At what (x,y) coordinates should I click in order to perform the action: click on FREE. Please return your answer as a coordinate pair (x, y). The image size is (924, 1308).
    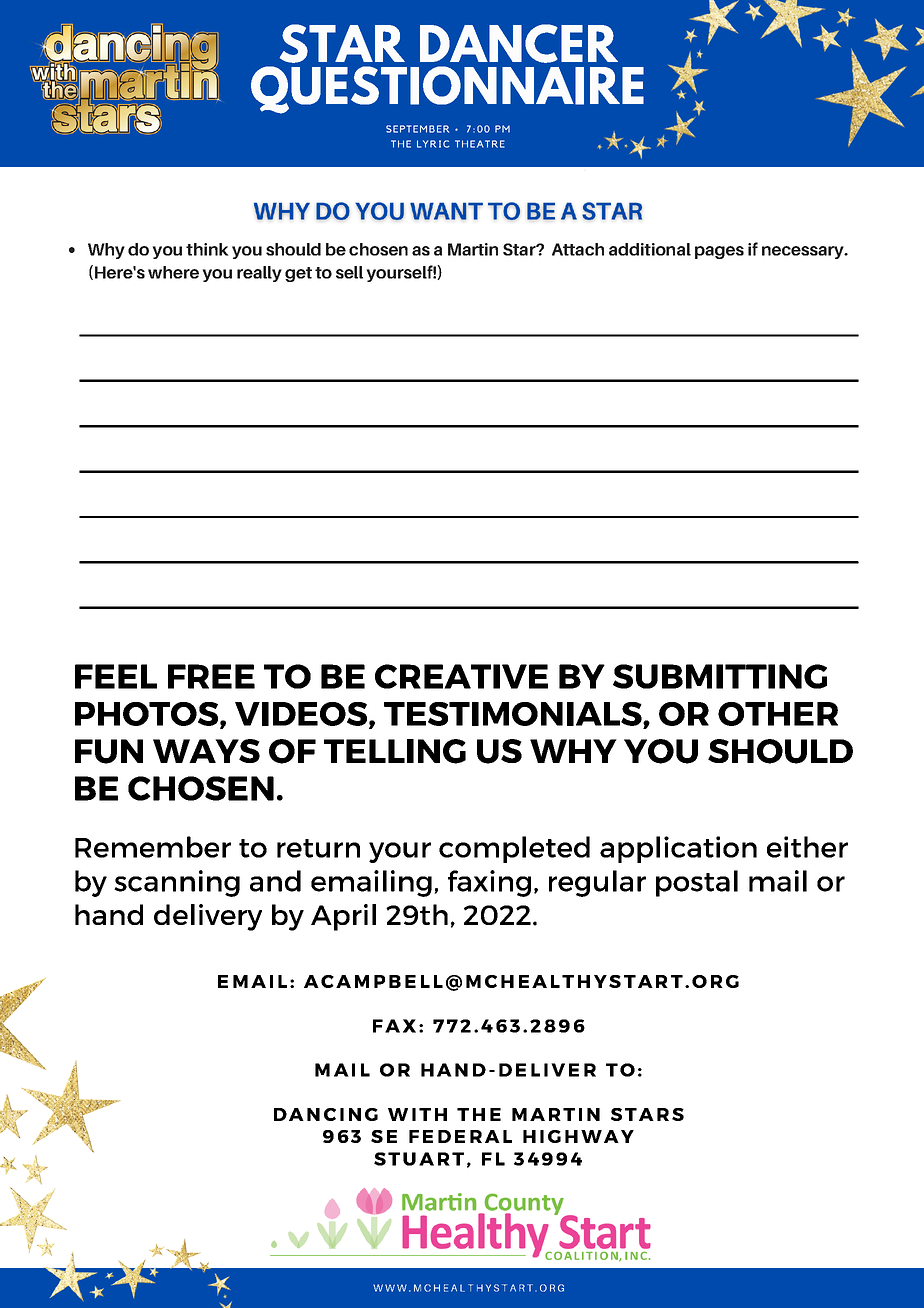
    Looking at the image, I should click on (211, 676).
